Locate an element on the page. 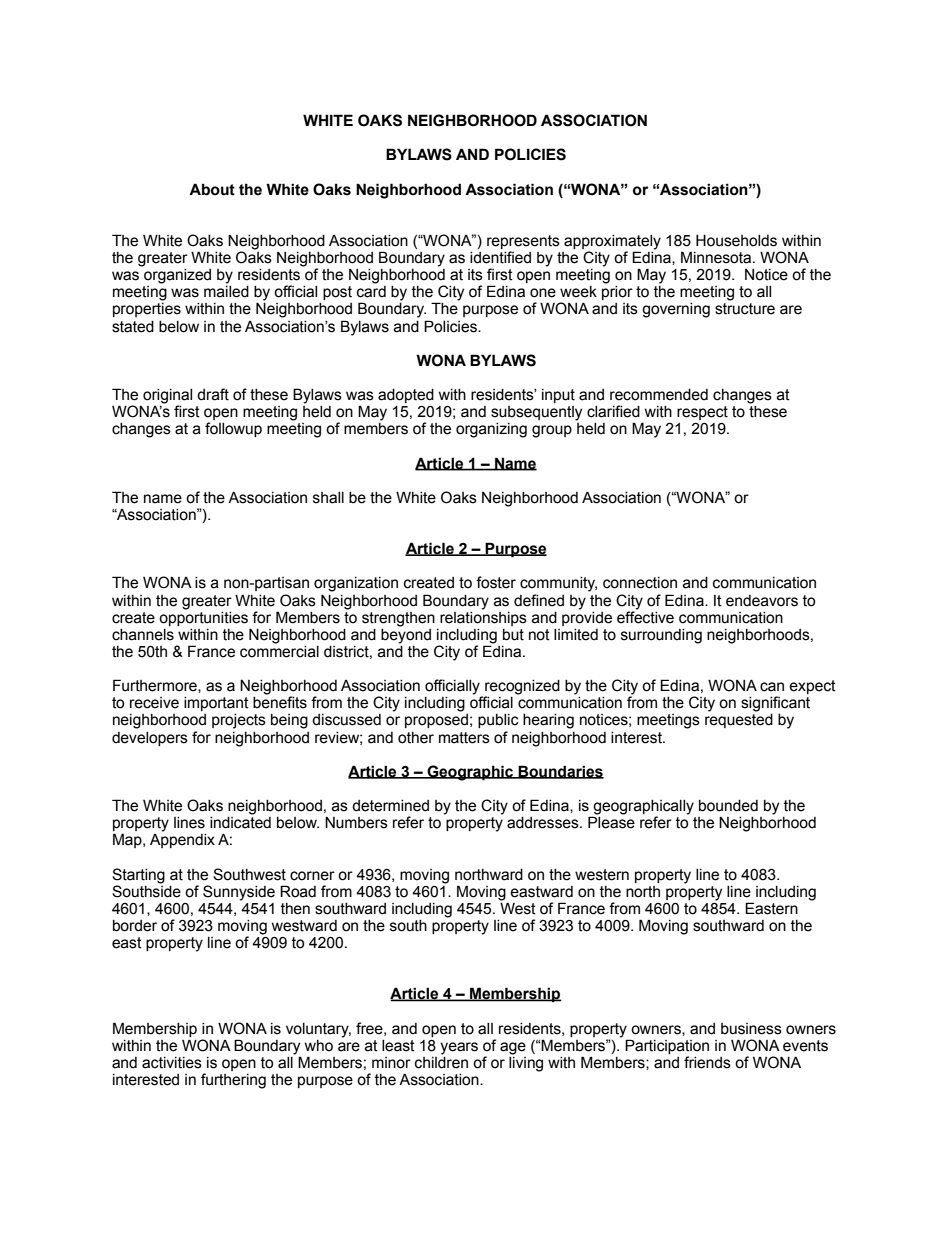  friends is located at coordinates (707, 1062).
